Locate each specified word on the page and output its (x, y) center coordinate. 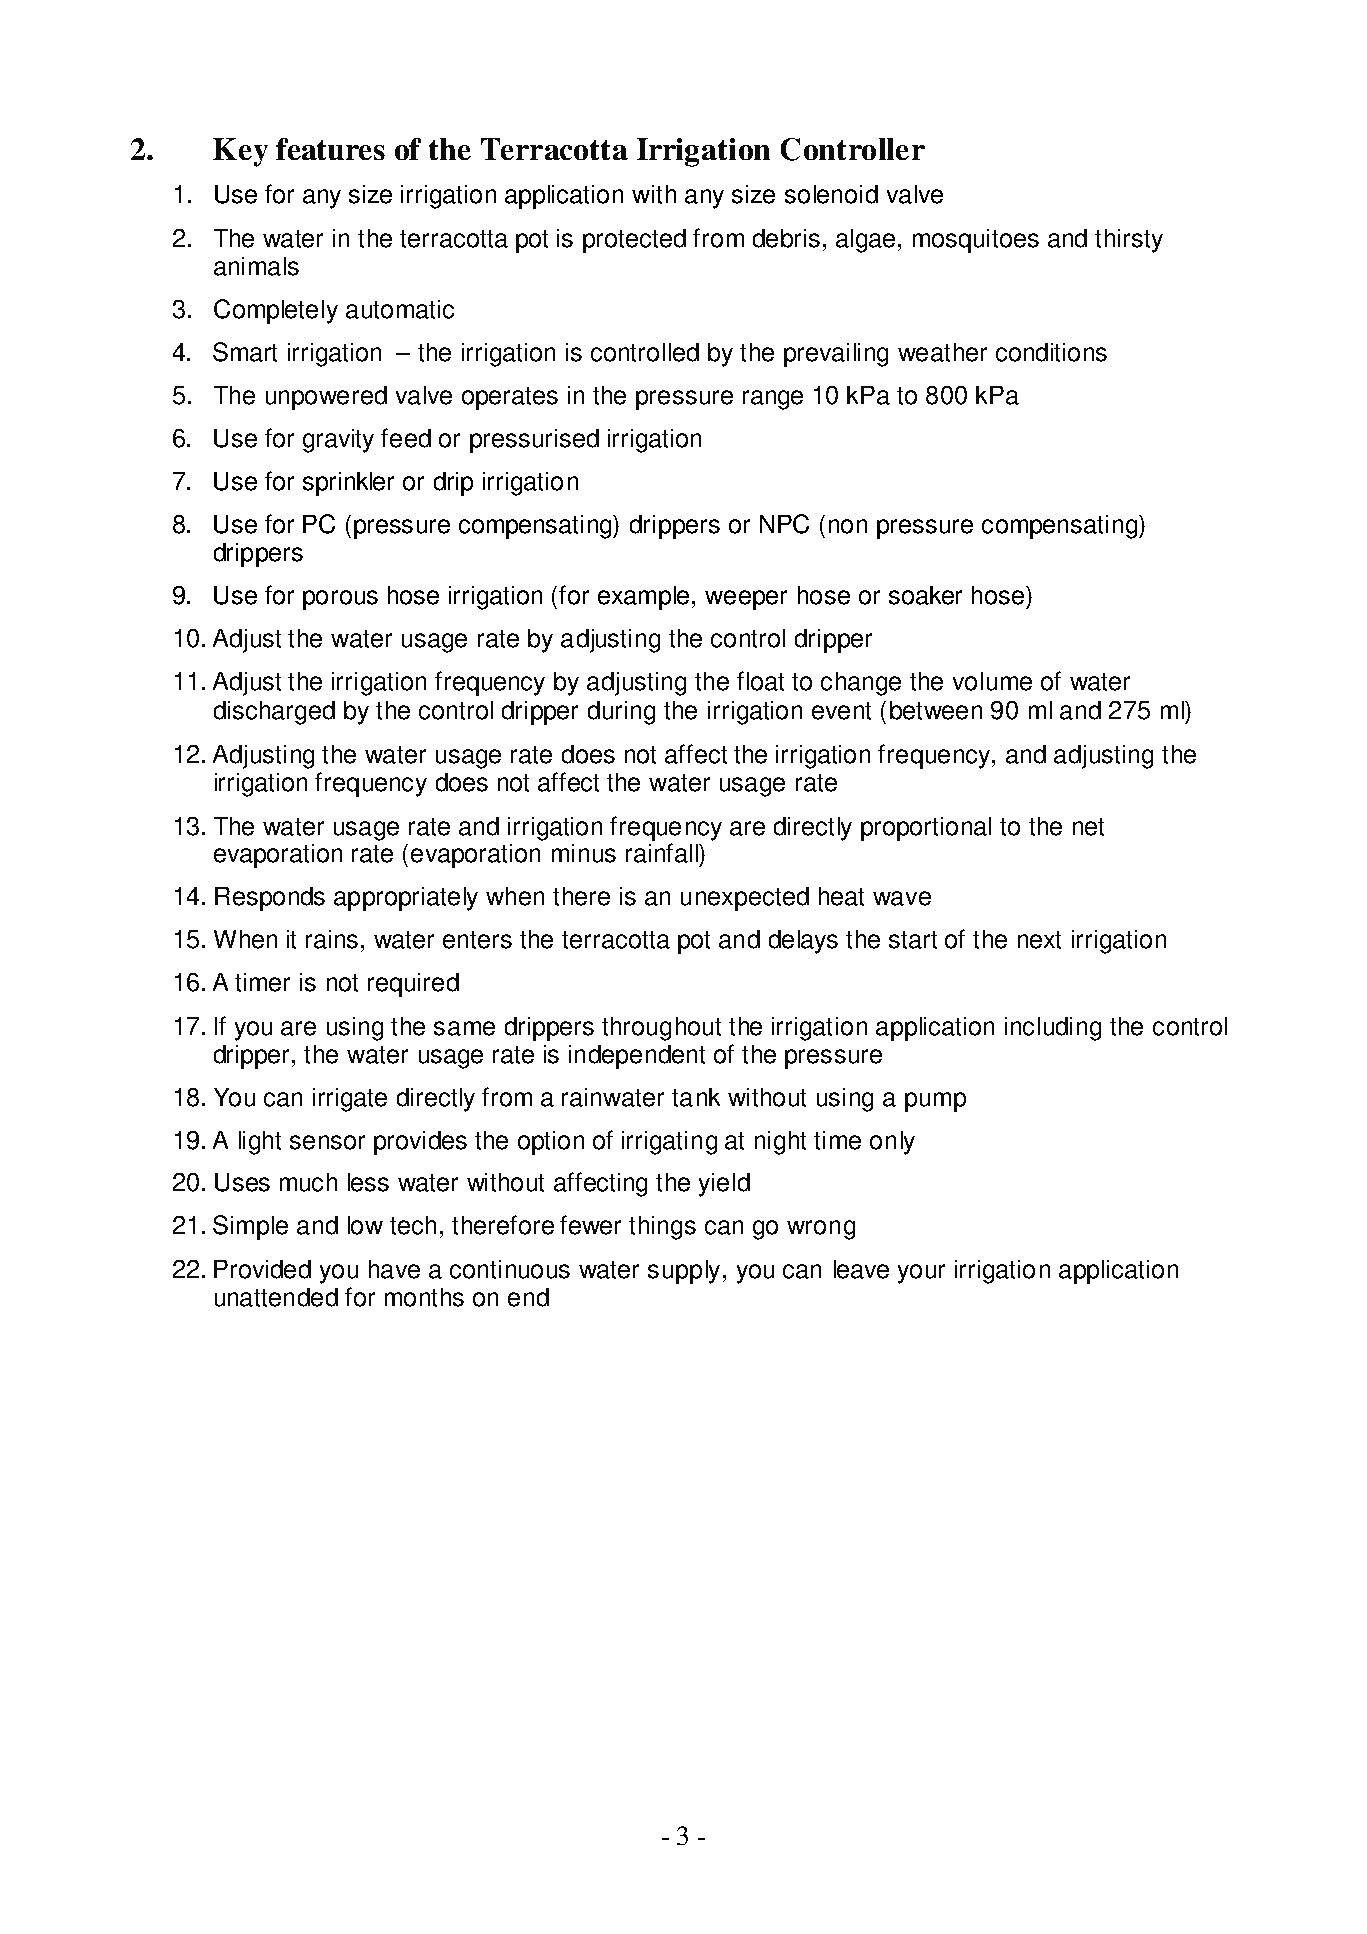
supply (684, 1272)
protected (634, 241)
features (330, 149)
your (921, 1274)
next (1039, 940)
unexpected (745, 899)
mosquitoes (976, 241)
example (645, 598)
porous (340, 600)
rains (332, 939)
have (394, 1269)
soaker (925, 595)
